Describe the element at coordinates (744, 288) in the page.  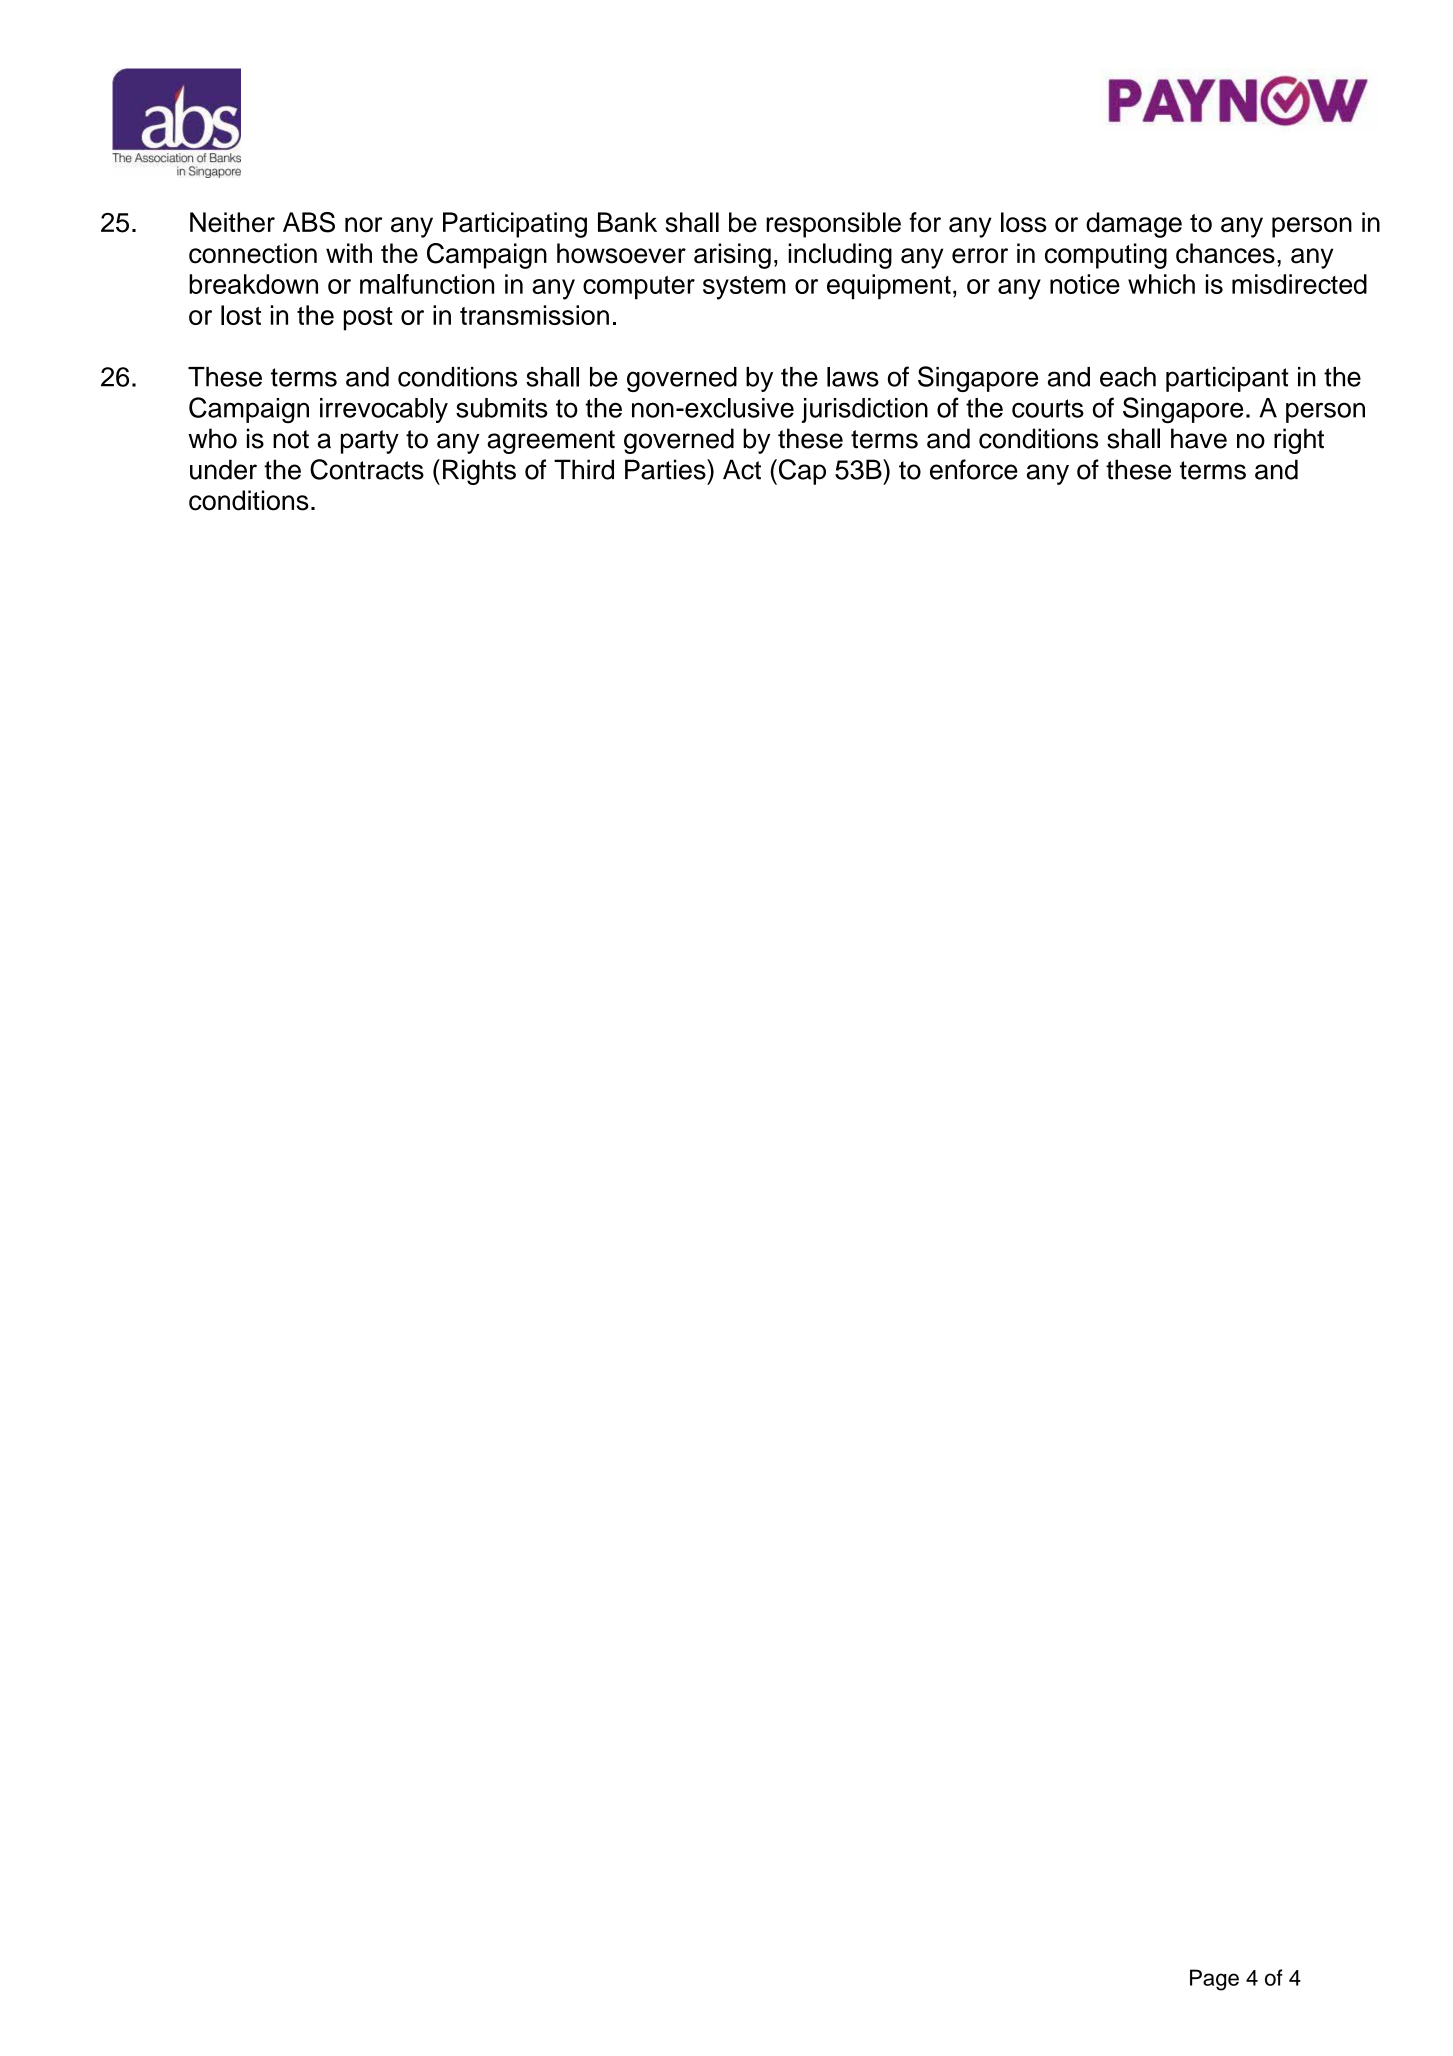
I see `system` at that location.
